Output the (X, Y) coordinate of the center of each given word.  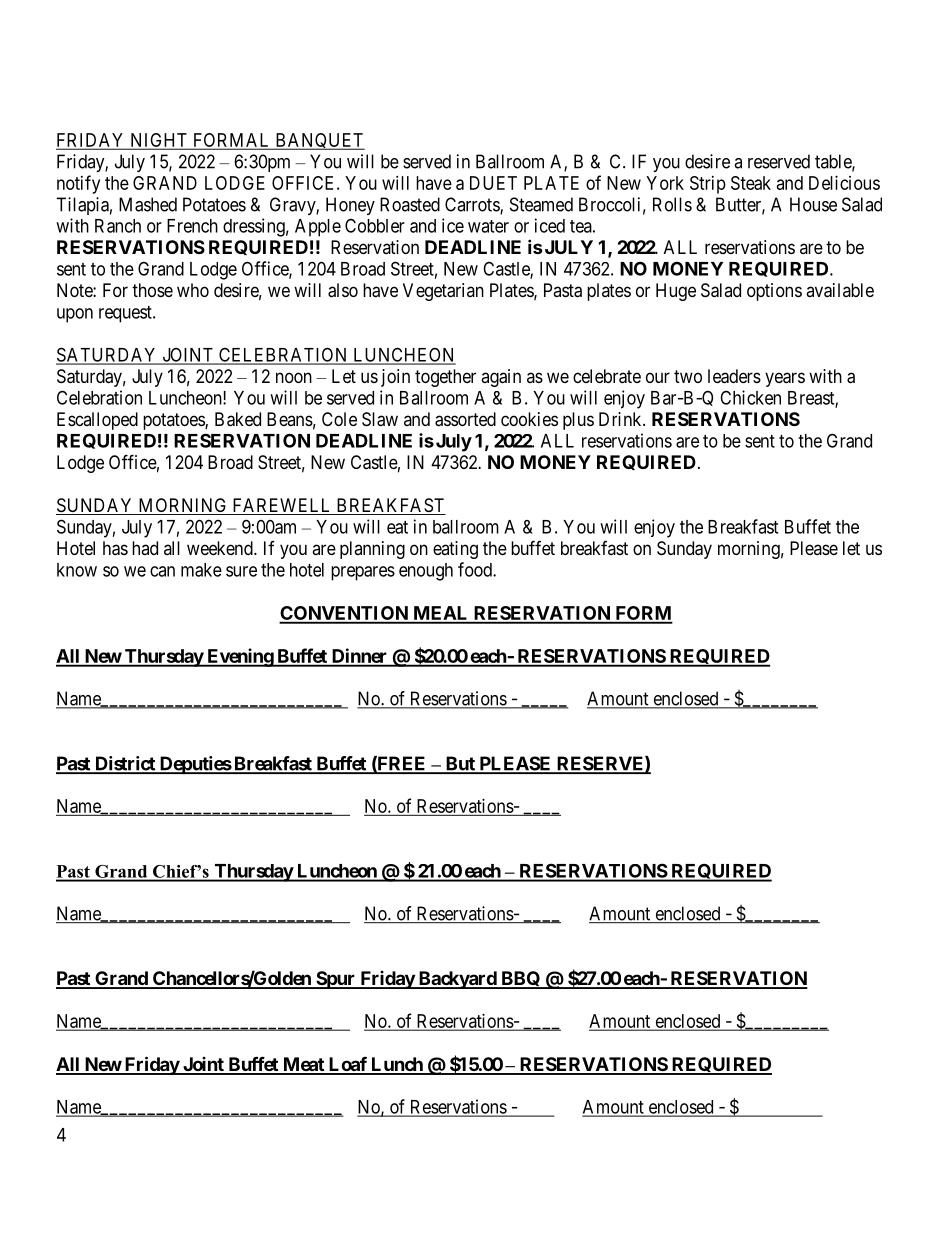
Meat (303, 1065)
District (125, 764)
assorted (465, 419)
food (476, 569)
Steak (751, 183)
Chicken (750, 397)
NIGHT (159, 141)
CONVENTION (344, 614)
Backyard (457, 980)
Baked (238, 419)
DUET (493, 183)
